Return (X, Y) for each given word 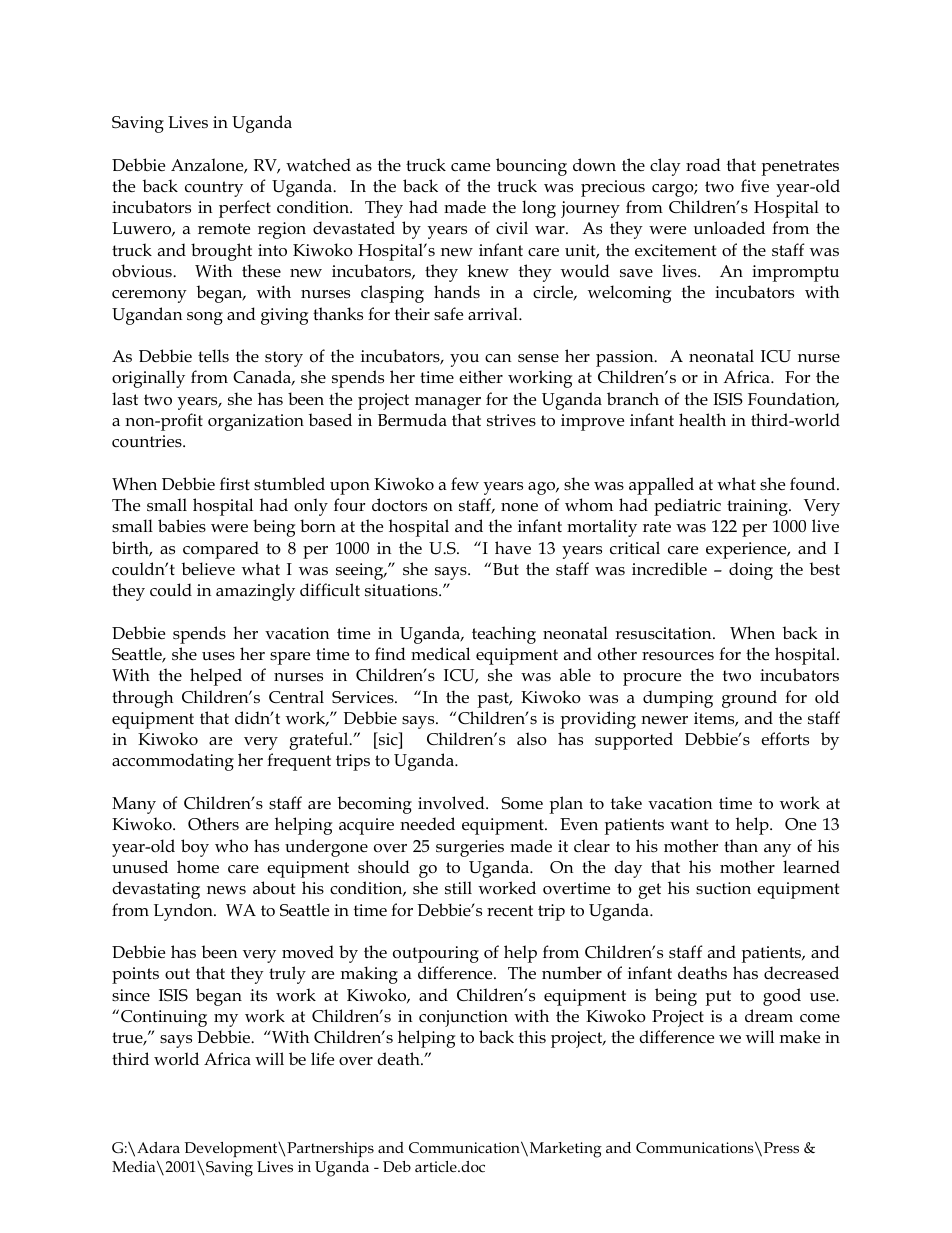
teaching (504, 635)
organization (256, 422)
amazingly (255, 592)
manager (448, 403)
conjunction (463, 1018)
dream (769, 1016)
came (470, 167)
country (214, 189)
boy (195, 848)
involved (452, 803)
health (702, 419)
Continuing (164, 1018)
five (755, 186)
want (689, 824)
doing (751, 571)
